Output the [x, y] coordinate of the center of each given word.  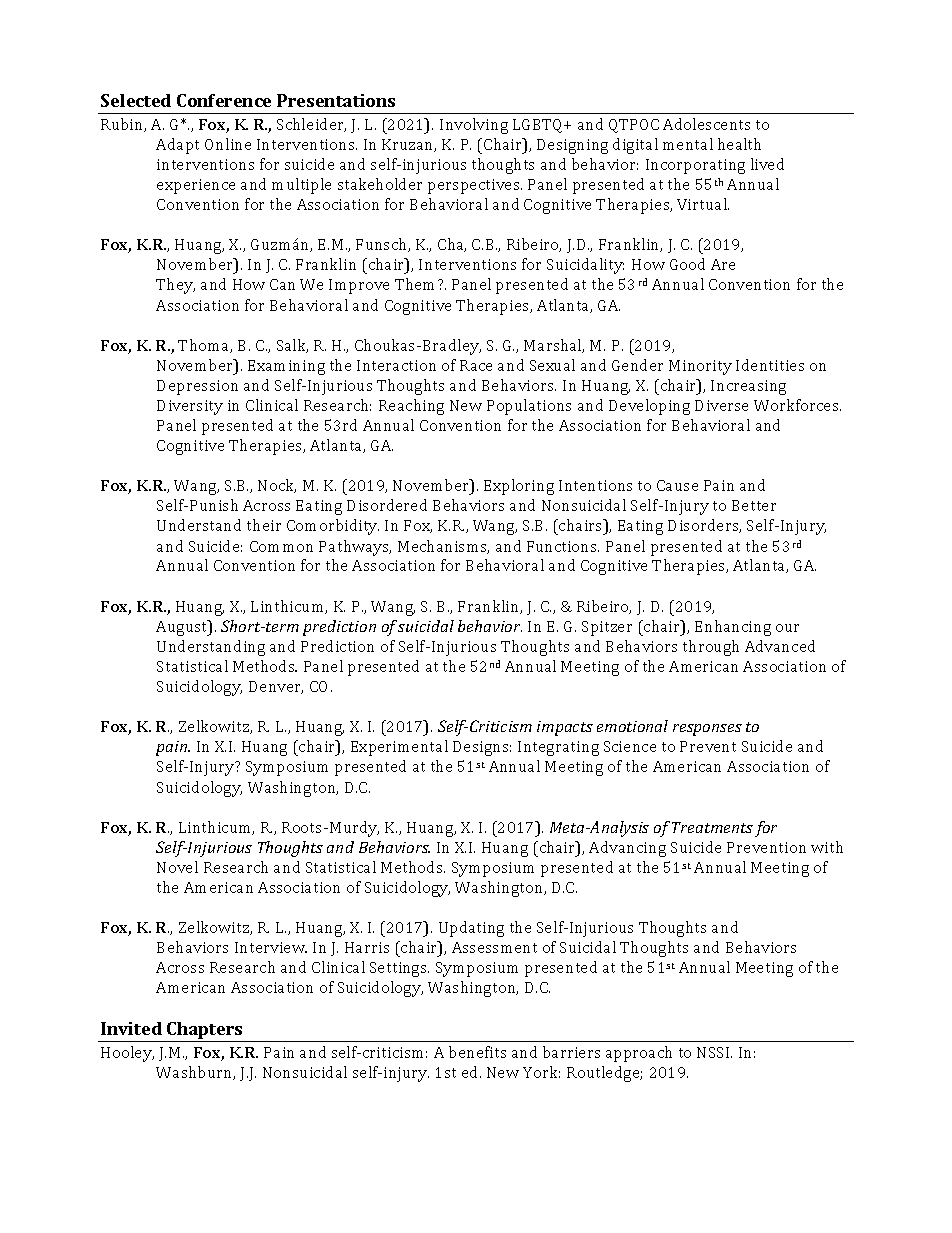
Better [754, 505]
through [711, 648]
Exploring [519, 487]
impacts [565, 728]
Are [723, 264]
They [175, 286]
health [739, 144]
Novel [177, 867]
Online [228, 144]
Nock [277, 486]
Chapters [205, 1032]
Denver [276, 687]
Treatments [712, 827]
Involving [474, 126]
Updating [471, 929]
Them [417, 284]
